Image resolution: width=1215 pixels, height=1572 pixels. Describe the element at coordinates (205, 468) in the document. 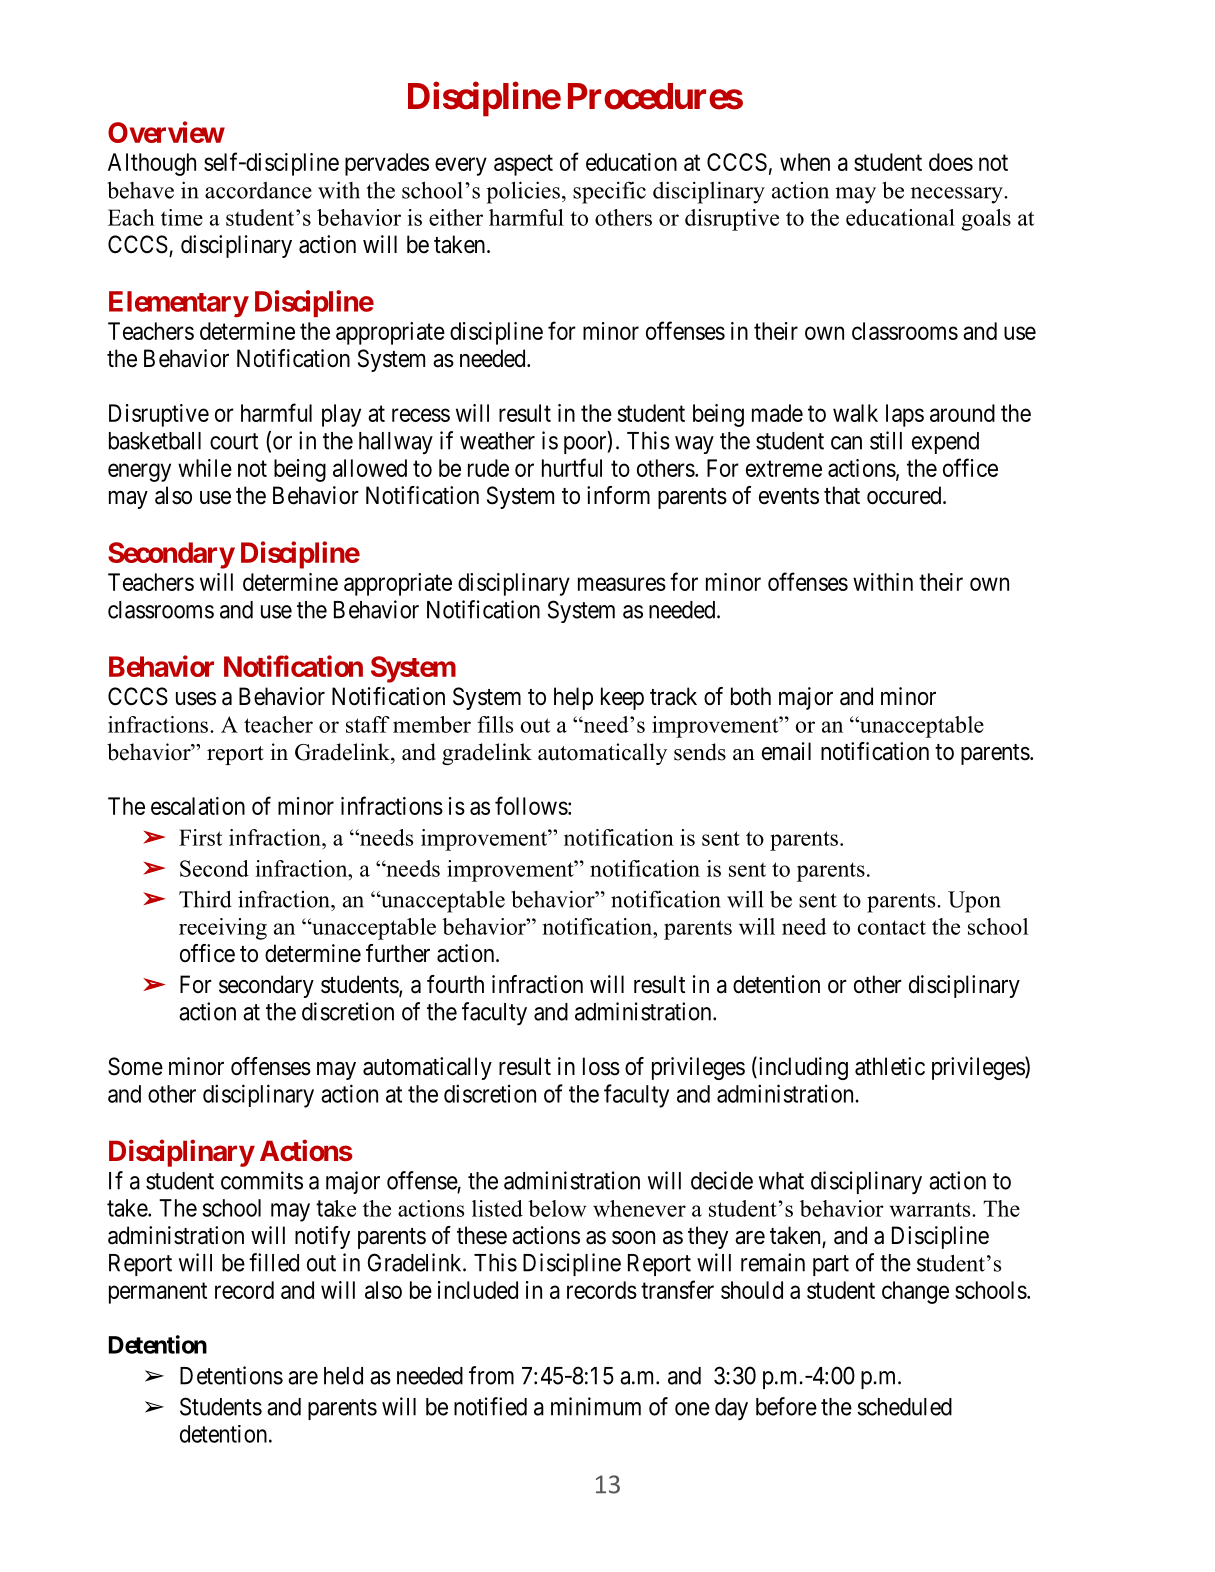

I see `while` at that location.
